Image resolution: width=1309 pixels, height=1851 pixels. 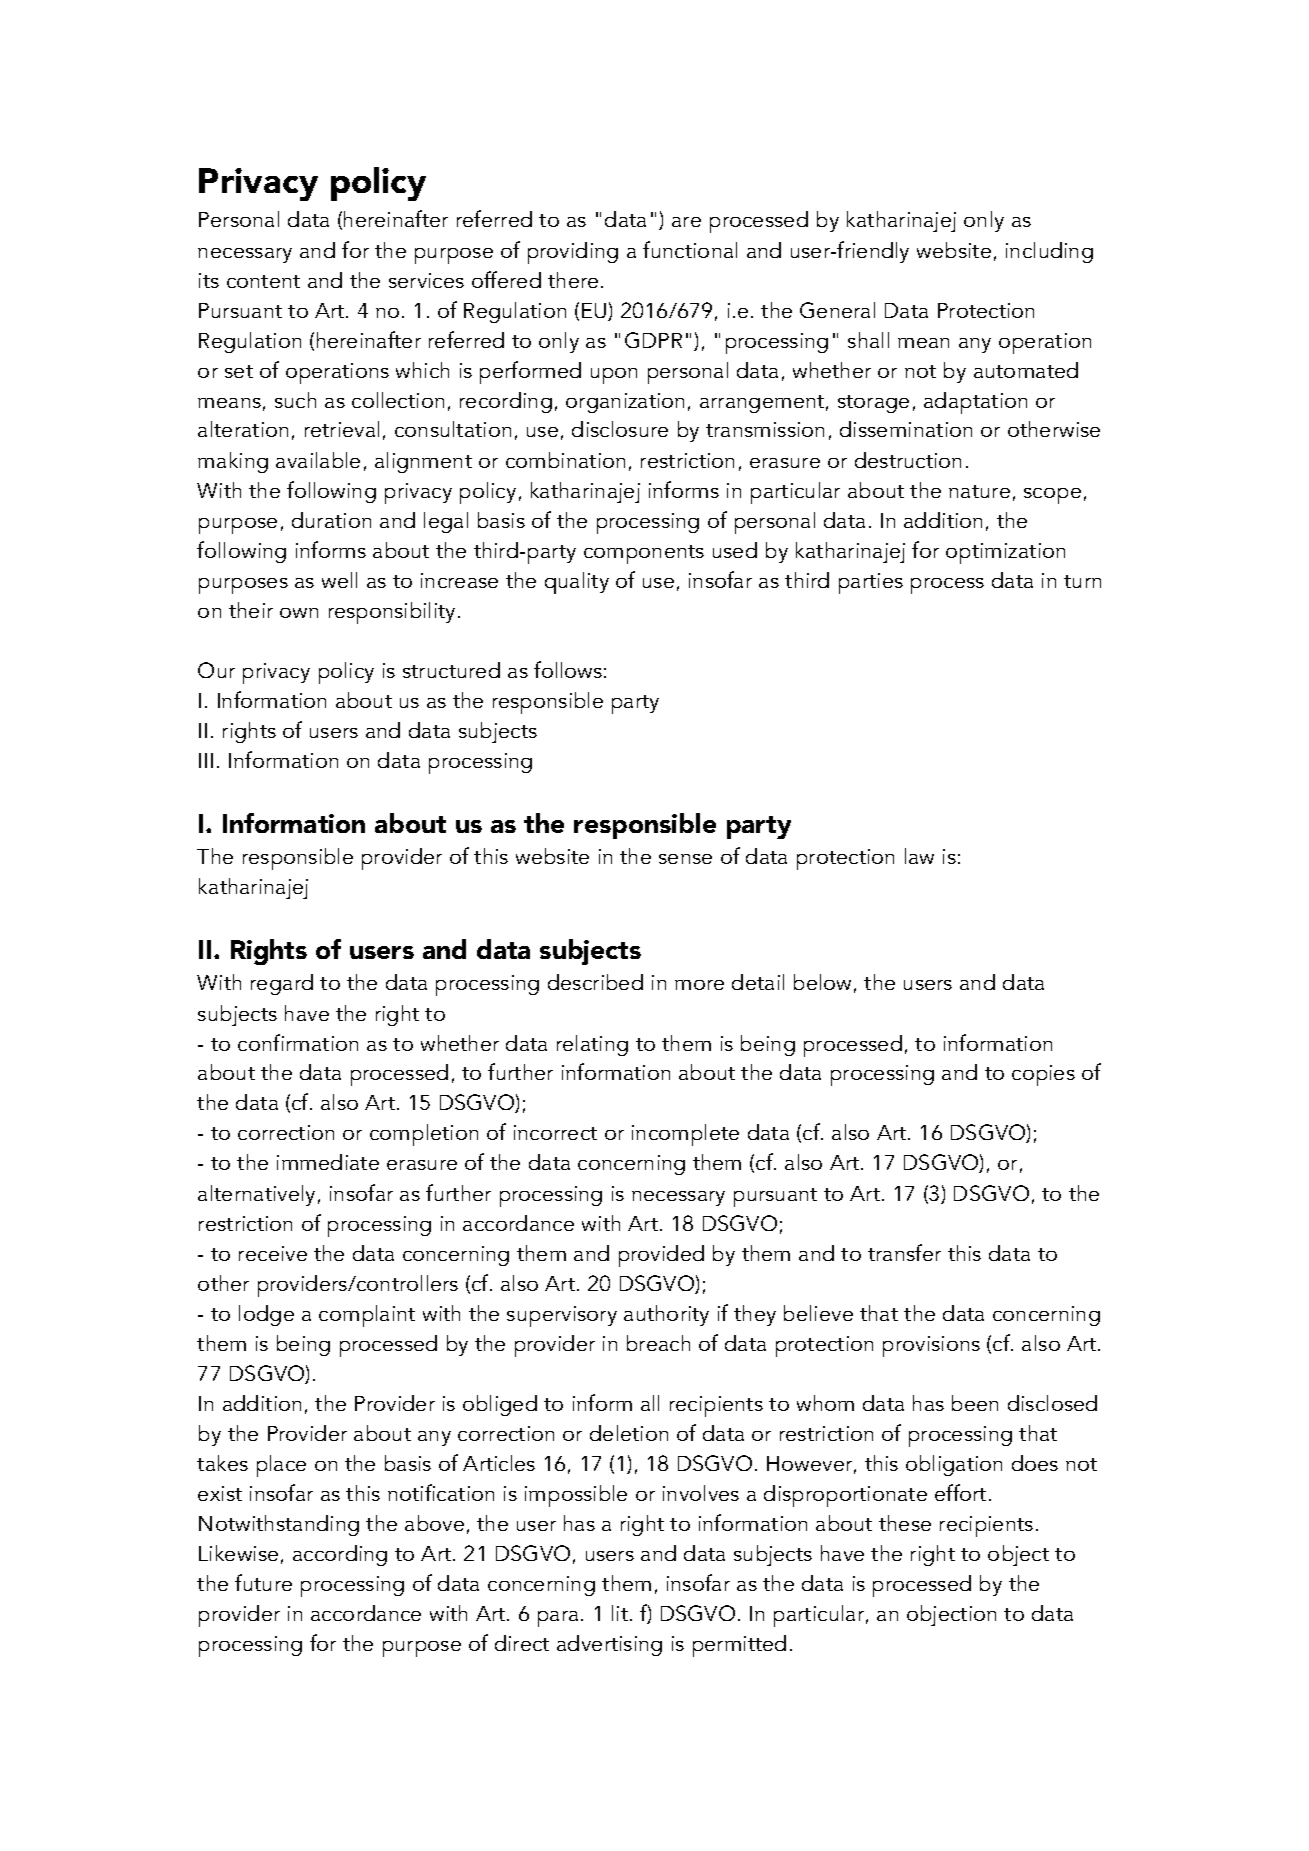 What do you see at coordinates (609, 1645) in the image?
I see `advertising` at bounding box center [609, 1645].
